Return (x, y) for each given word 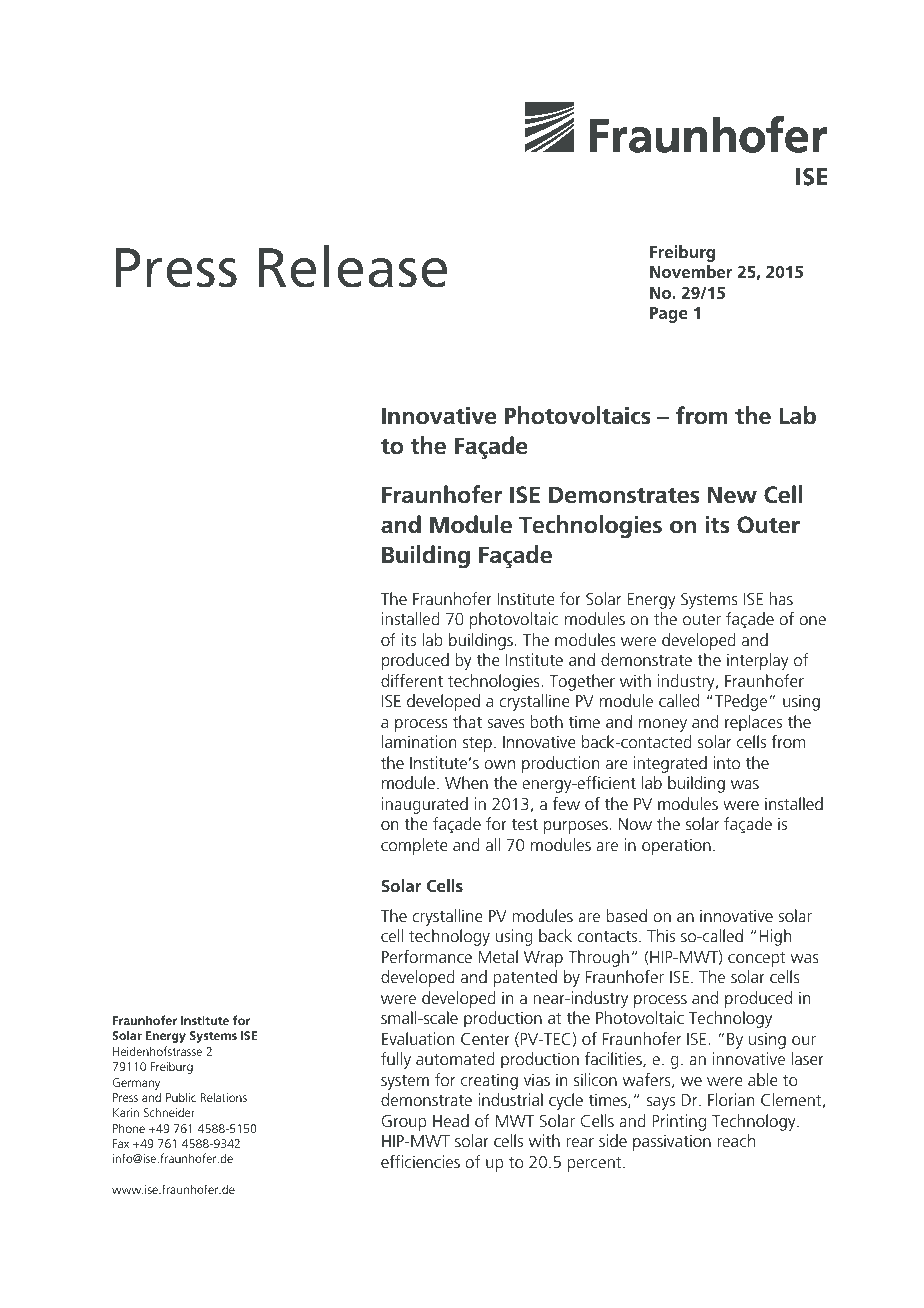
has (781, 598)
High (775, 937)
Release (353, 266)
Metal (498, 956)
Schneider (169, 1112)
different (412, 680)
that (467, 721)
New (732, 495)
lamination (419, 741)
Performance (427, 956)
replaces (753, 723)
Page (669, 315)
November (691, 271)
